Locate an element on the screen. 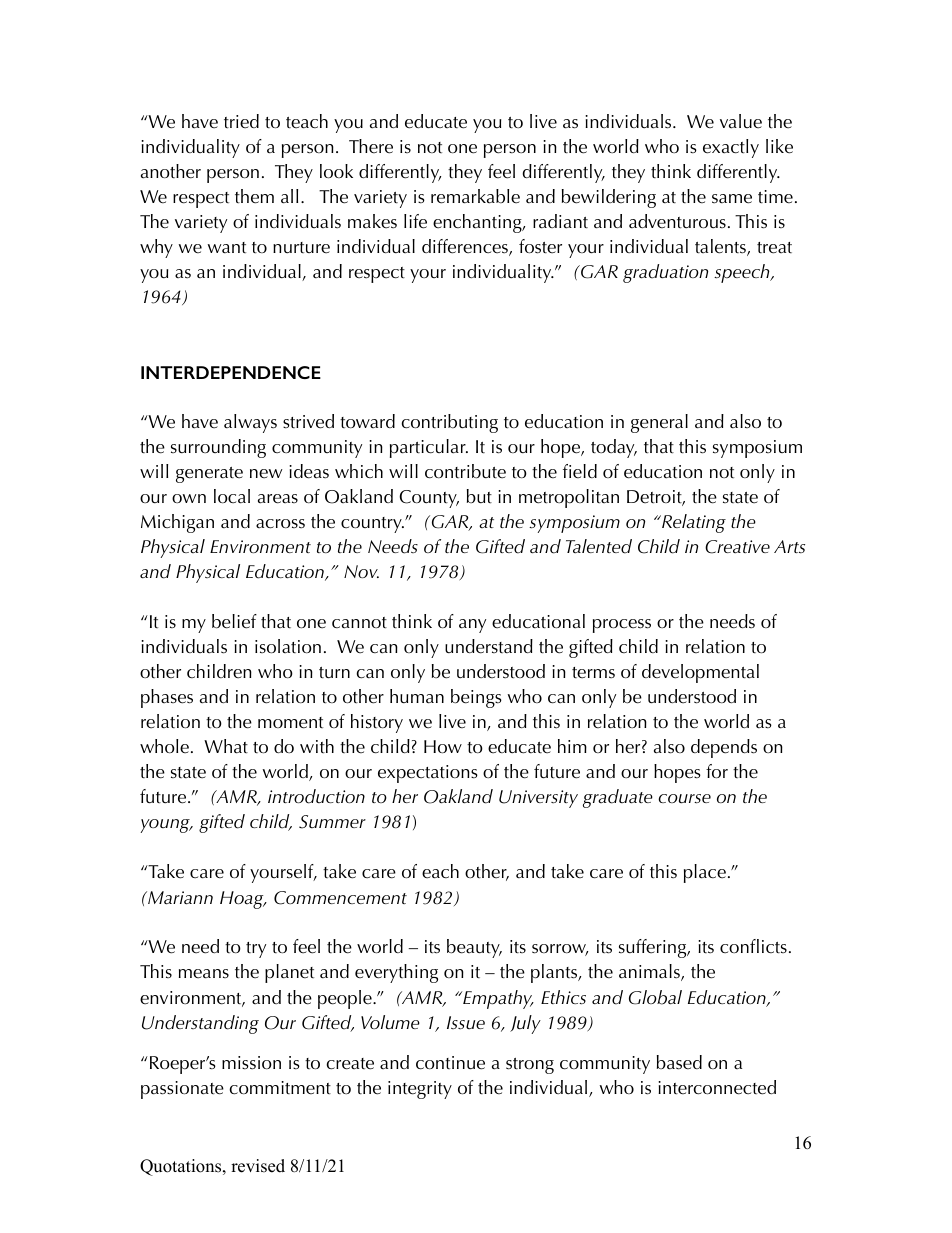 The width and height of the screenshot is (952, 1233). revised is located at coordinates (258, 1166).
